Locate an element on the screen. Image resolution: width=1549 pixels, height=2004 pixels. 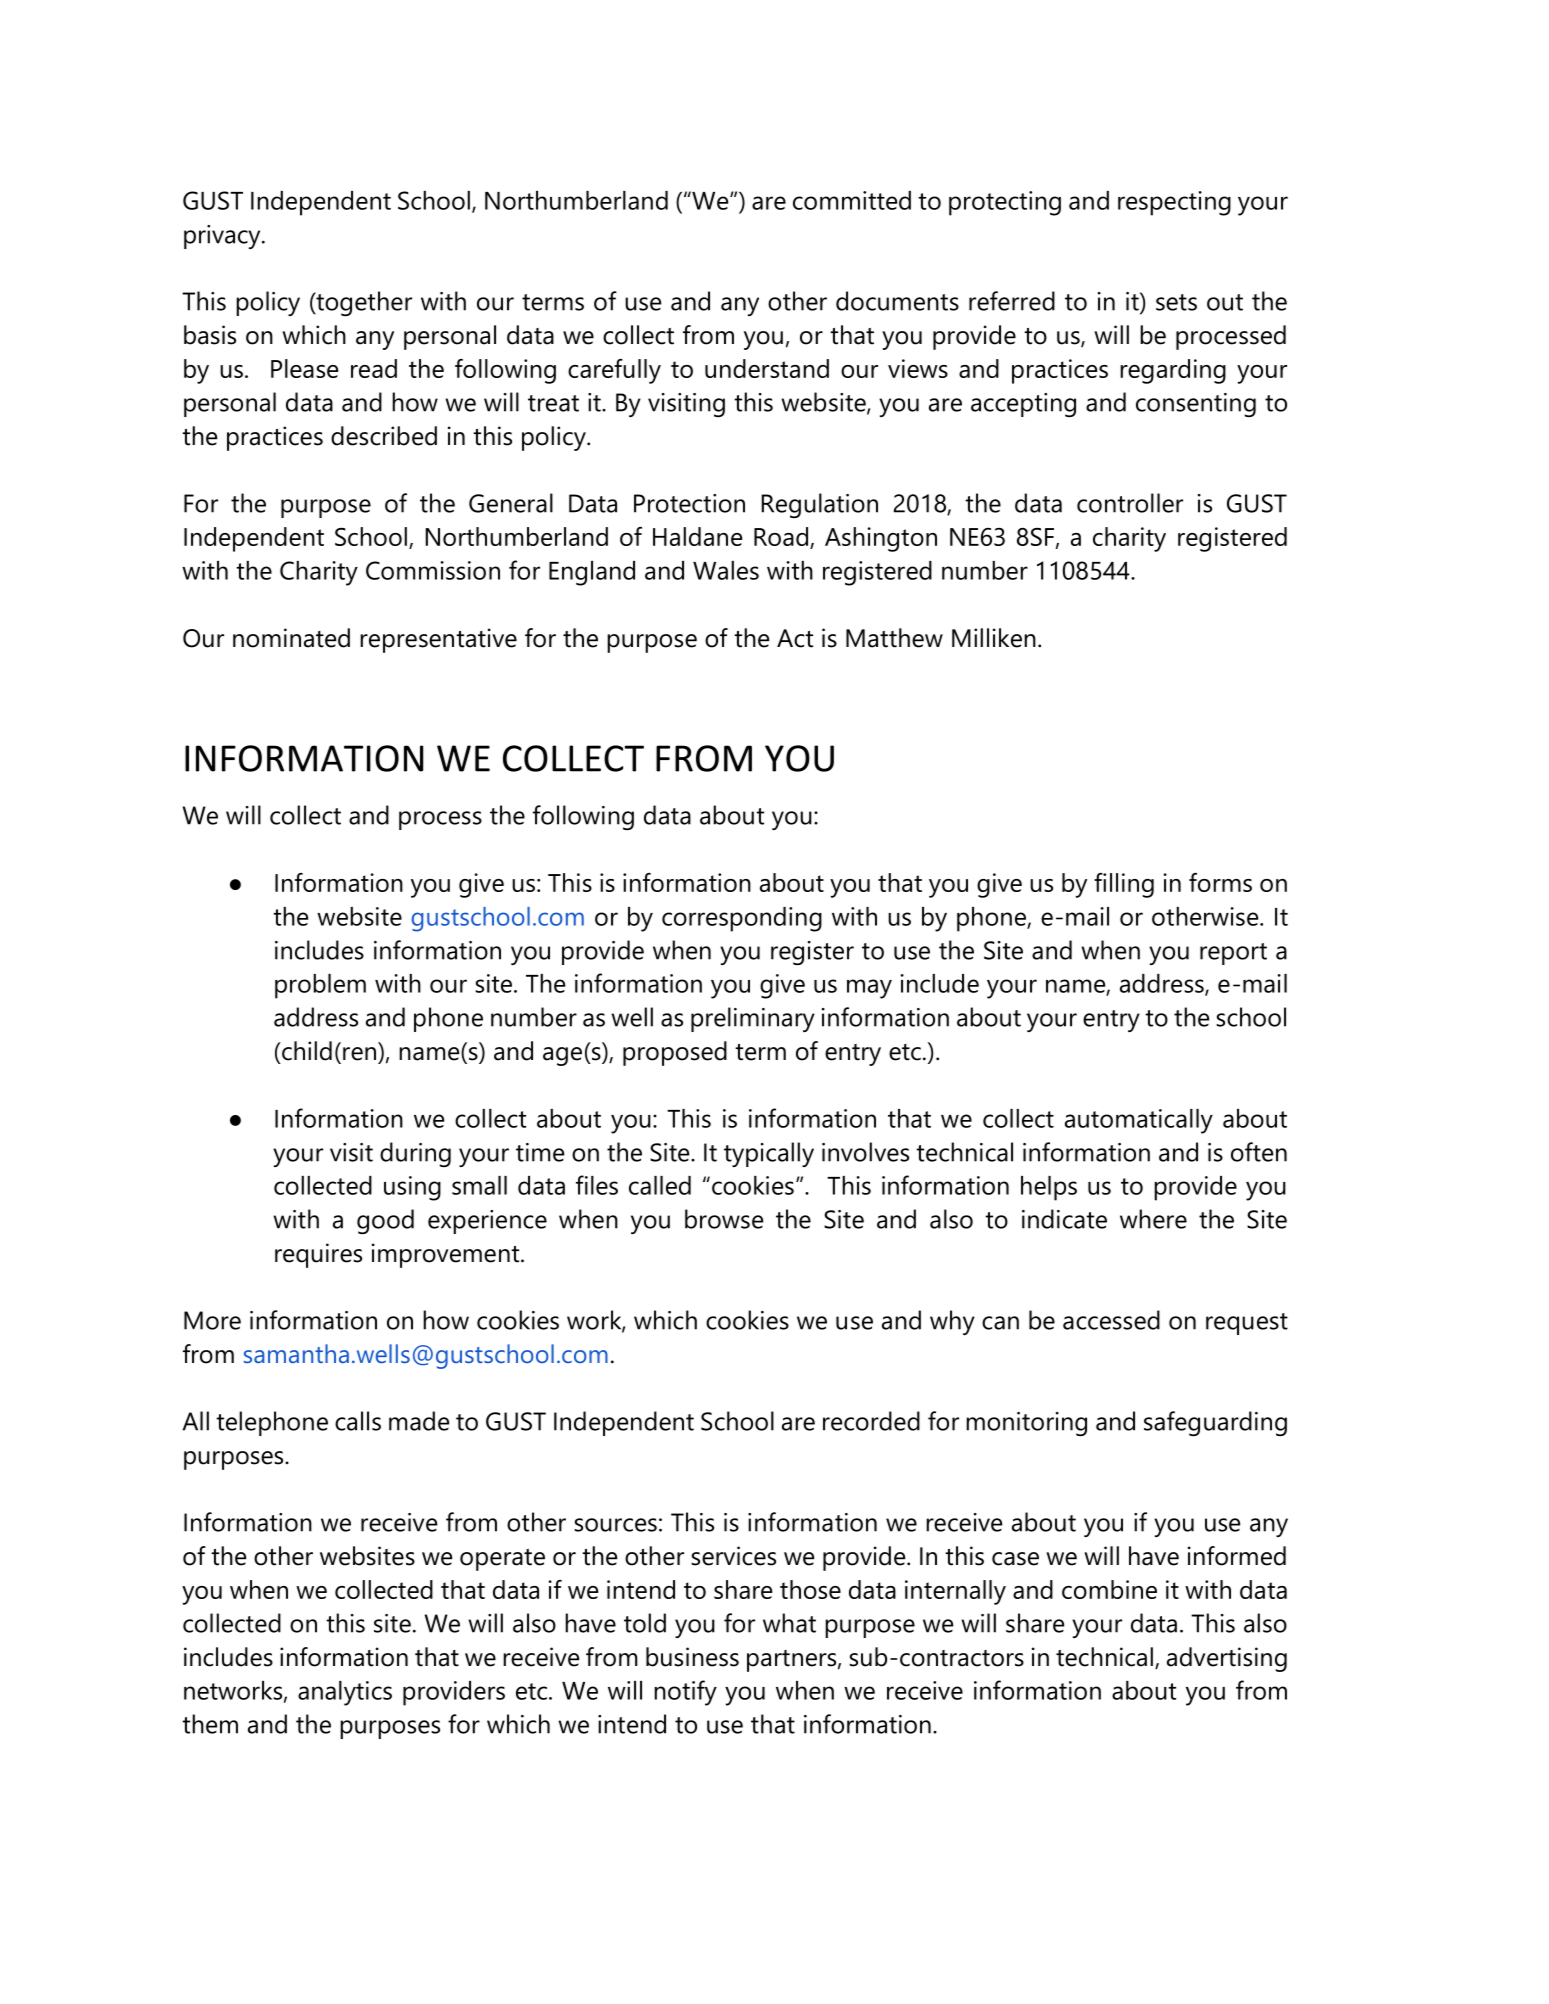
Wales is located at coordinates (726, 570).
